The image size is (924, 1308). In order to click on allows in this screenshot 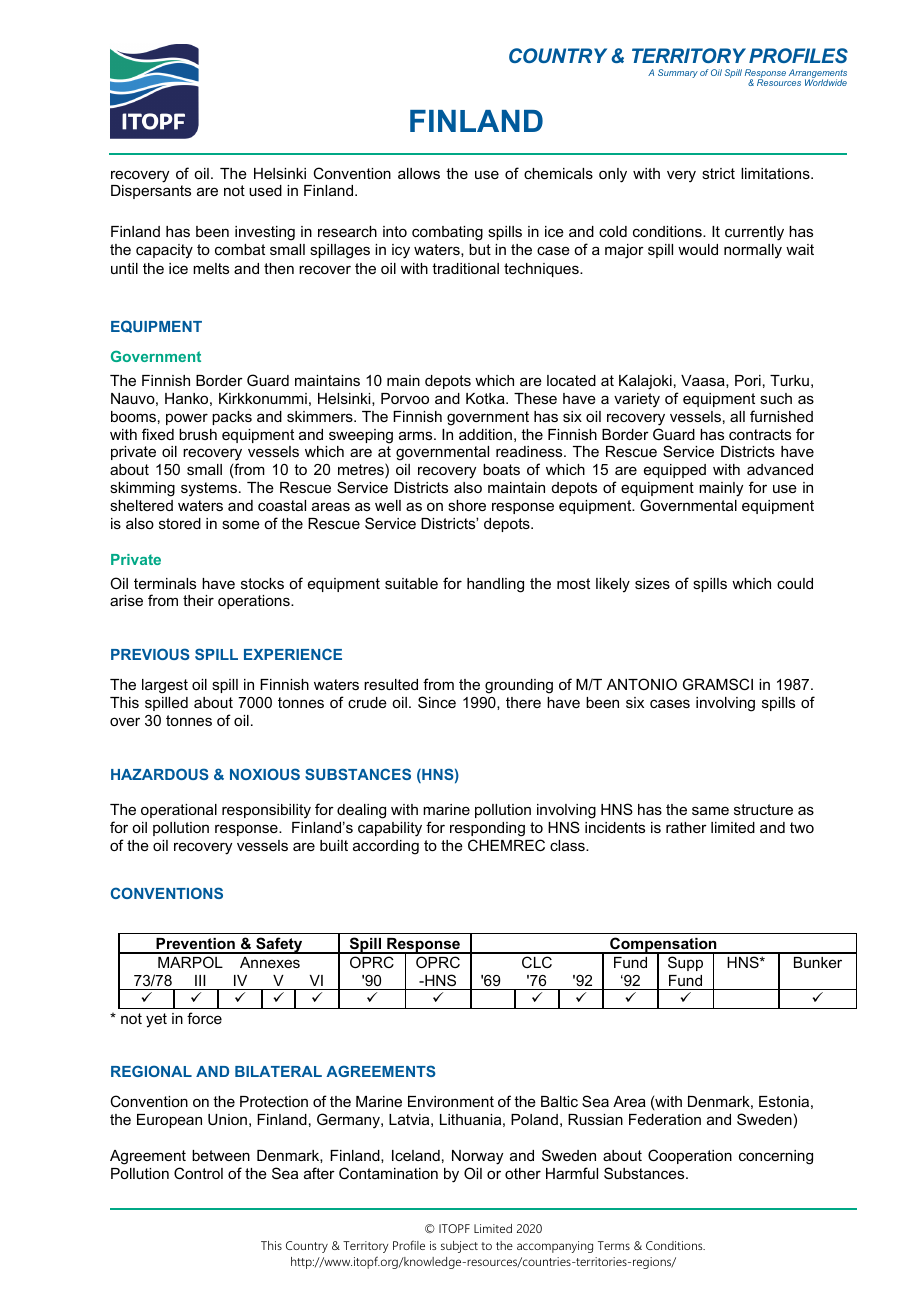, I will do `click(419, 173)`.
